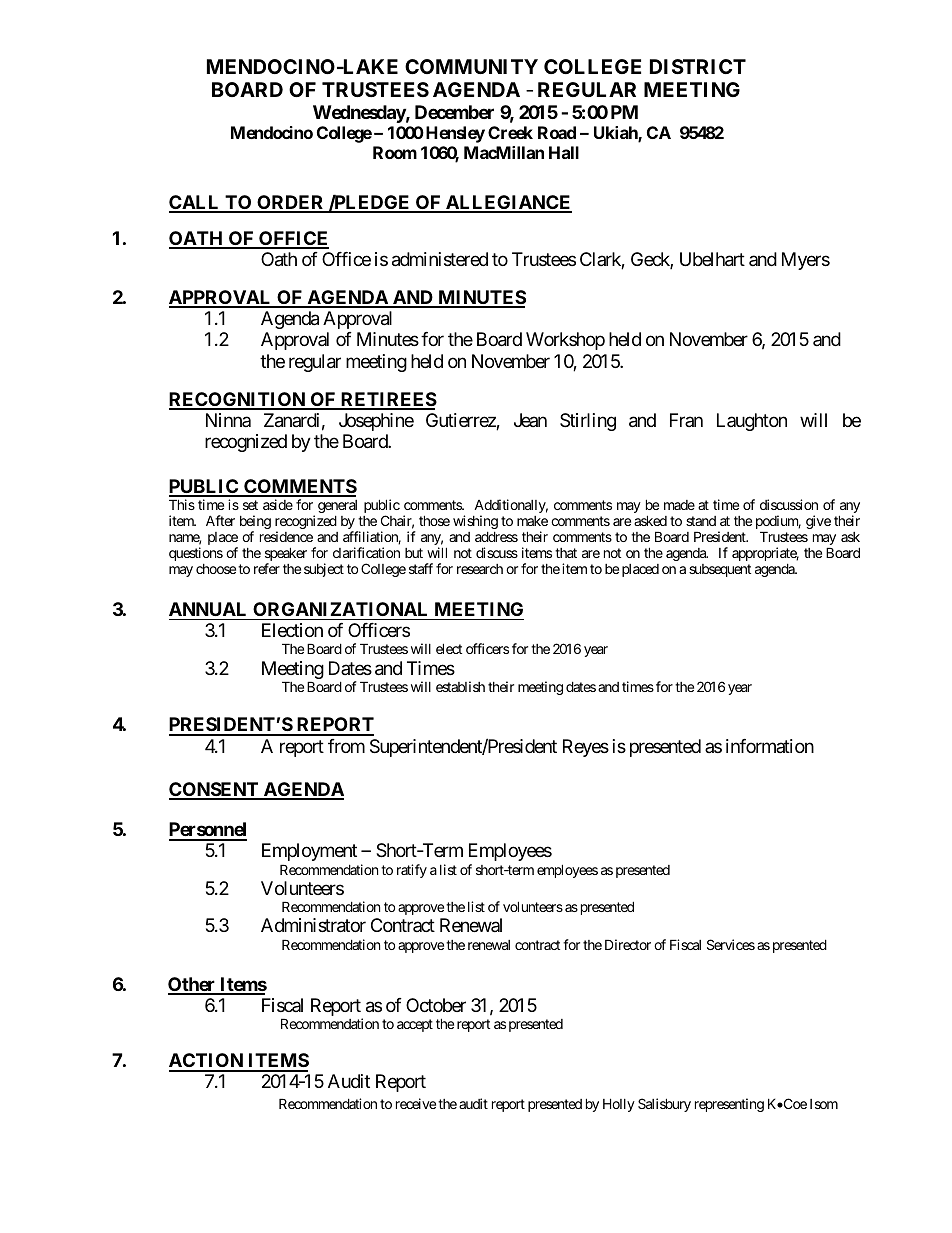 The height and width of the document is (1233, 952). Describe the element at coordinates (720, 570) in the document. I see `subsequent` at that location.
